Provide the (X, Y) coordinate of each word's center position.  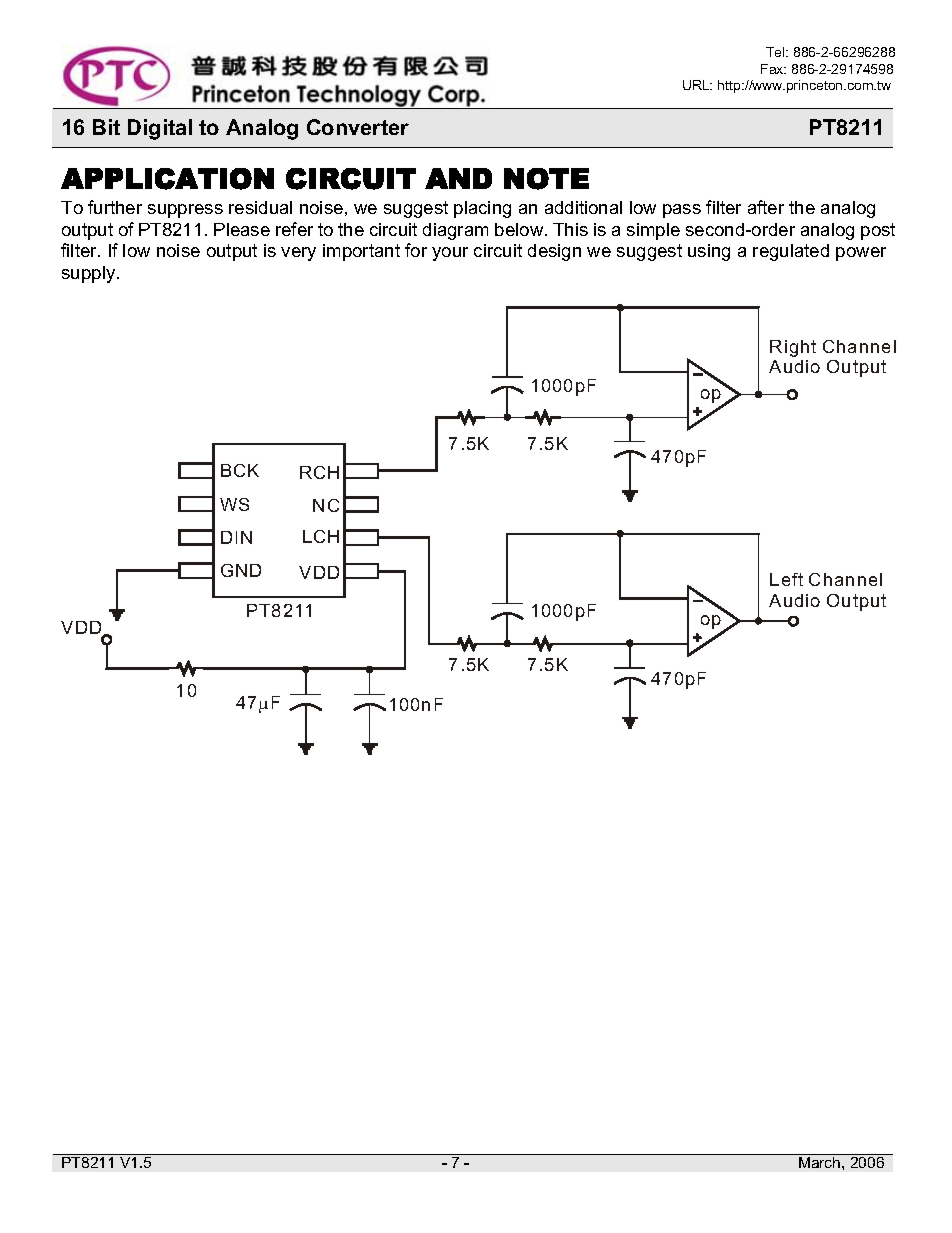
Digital (160, 129)
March (821, 1162)
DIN (236, 537)
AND (458, 178)
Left (786, 579)
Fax (773, 69)
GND (241, 570)
